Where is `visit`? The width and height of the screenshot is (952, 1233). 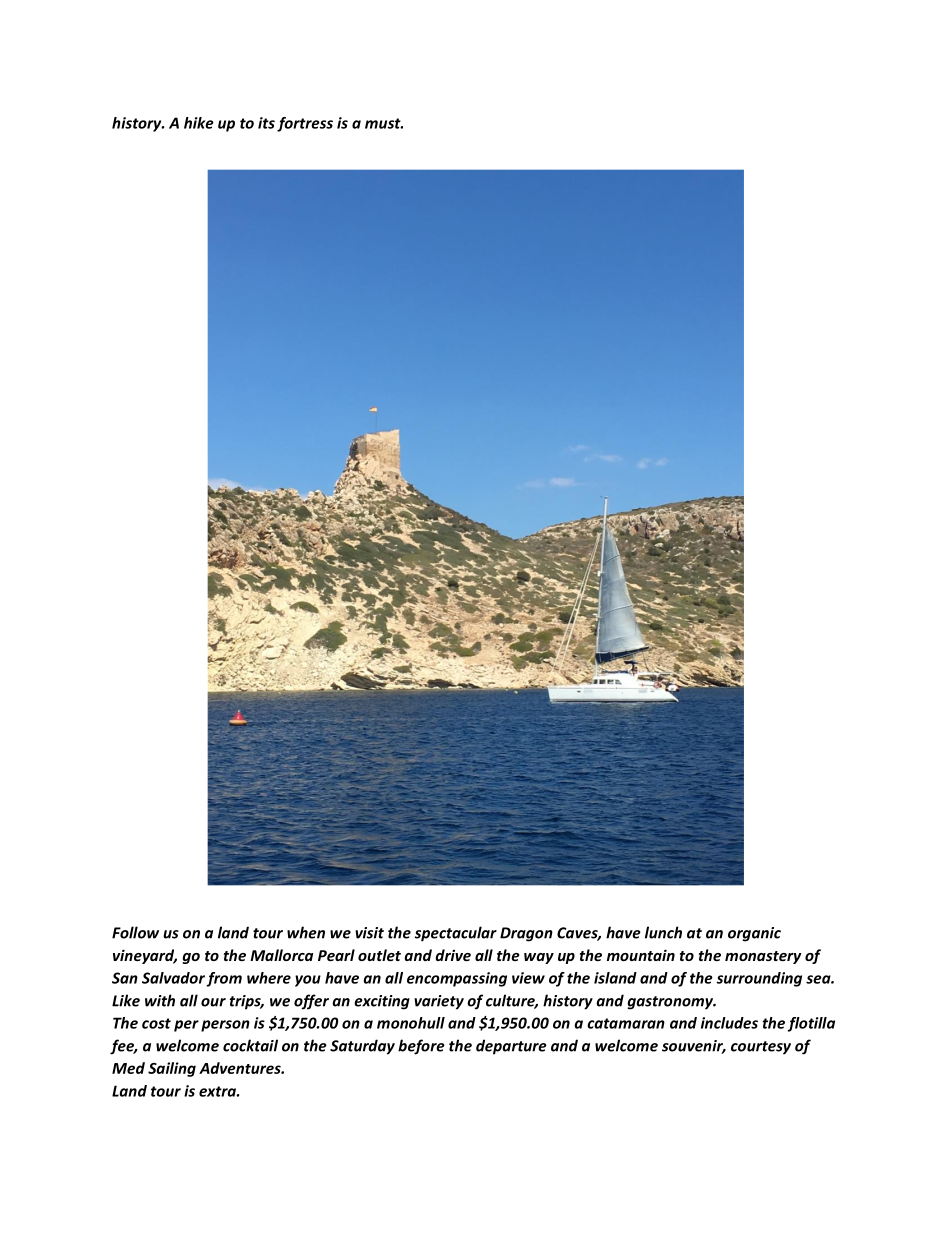 visit is located at coordinates (369, 933).
